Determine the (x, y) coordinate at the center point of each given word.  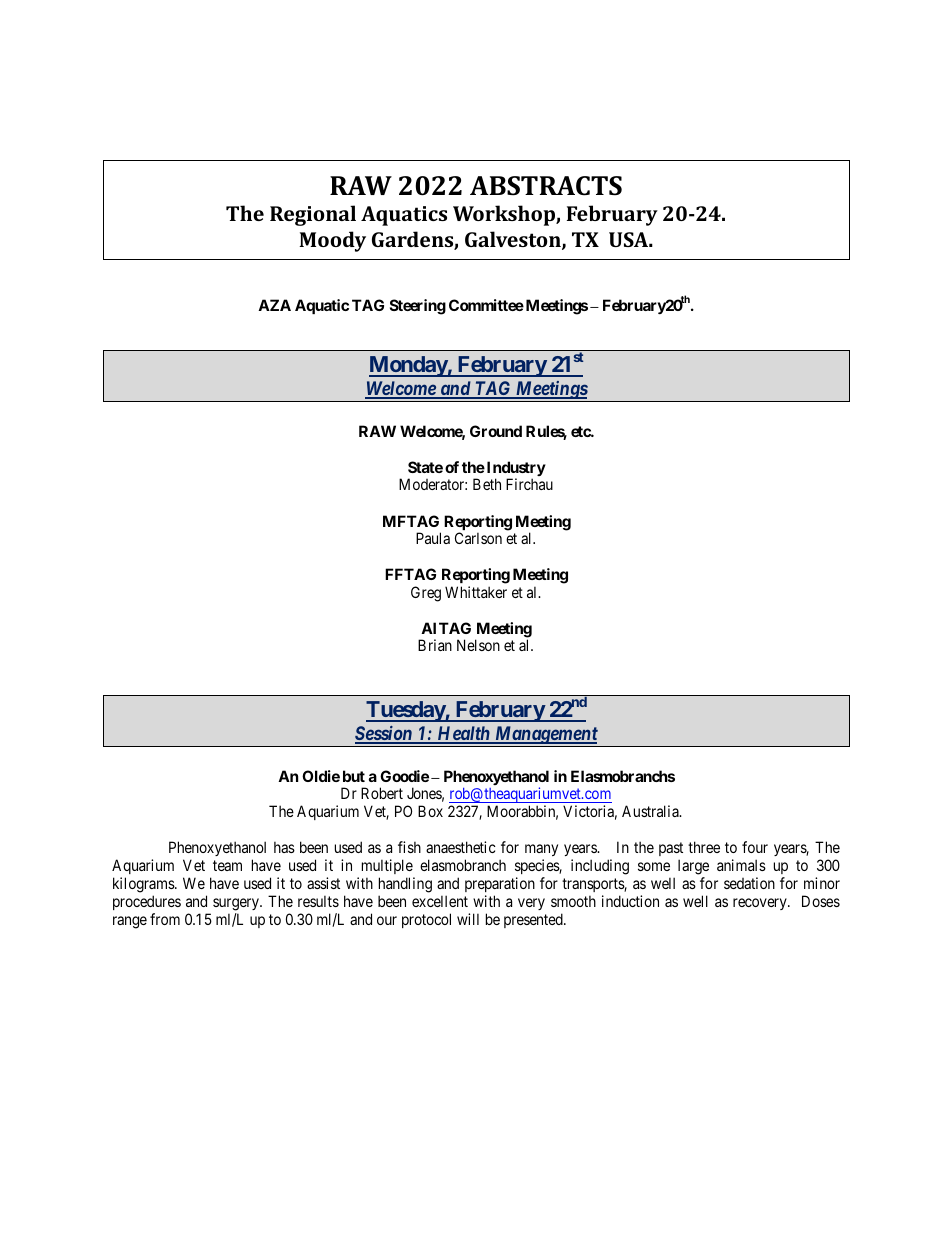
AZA (274, 305)
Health (463, 734)
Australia (651, 811)
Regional (313, 215)
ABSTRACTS (546, 186)
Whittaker (476, 592)
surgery (237, 904)
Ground (496, 431)
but (354, 776)
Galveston (514, 240)
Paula (433, 538)
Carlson (478, 538)
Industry (516, 470)
